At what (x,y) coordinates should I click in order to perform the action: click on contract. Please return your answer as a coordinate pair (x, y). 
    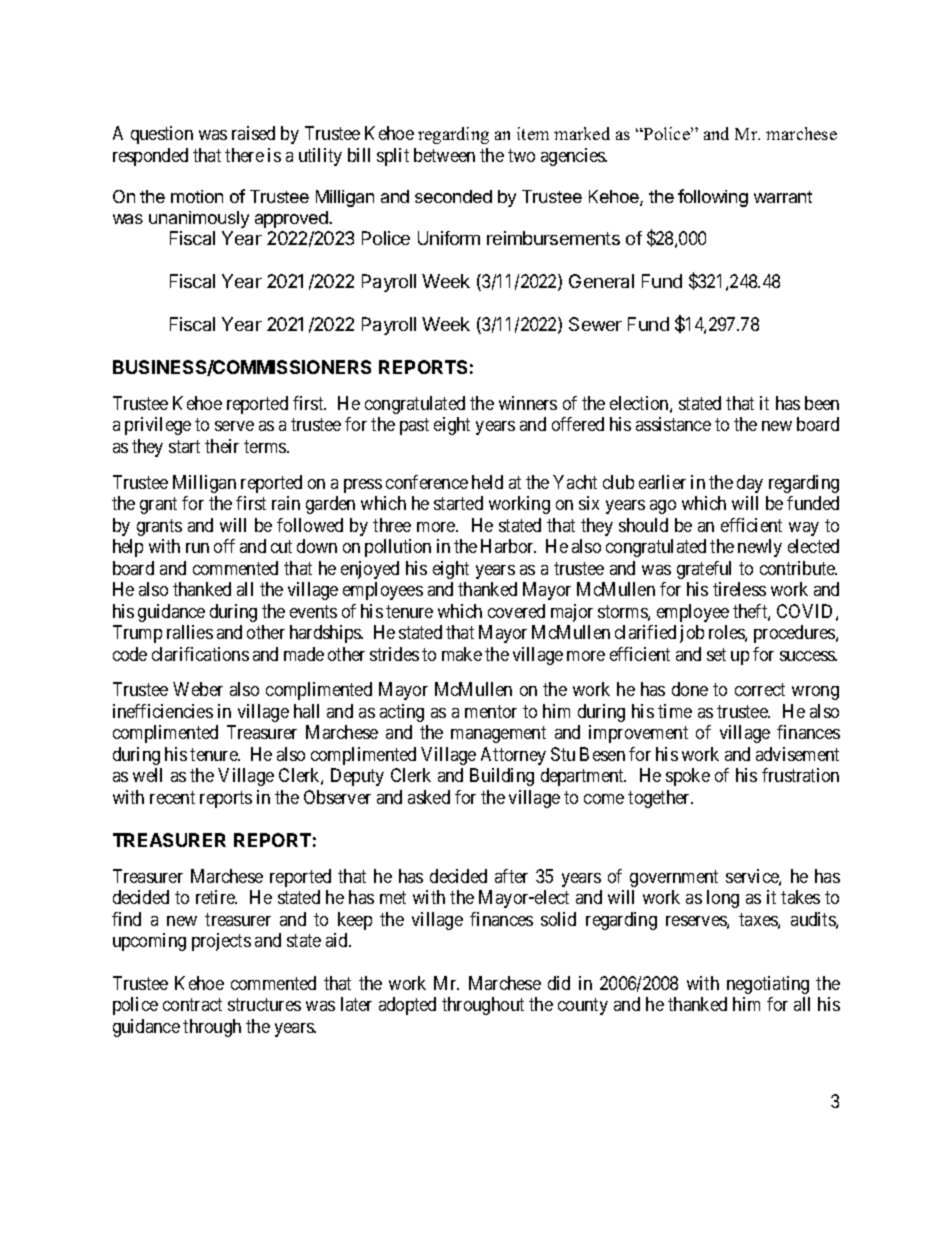
    Looking at the image, I should click on (192, 1005).
